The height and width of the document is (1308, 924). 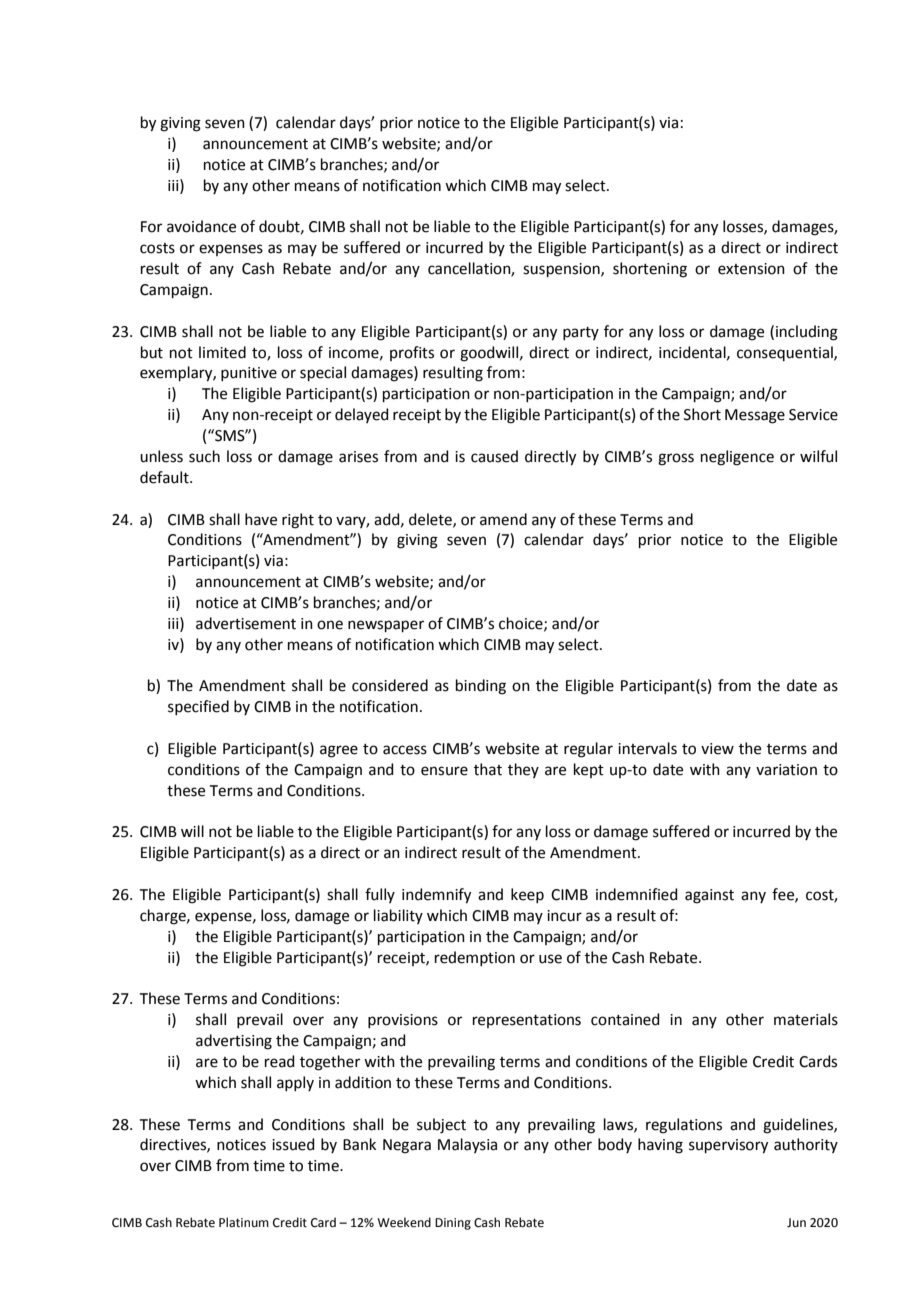 What do you see at coordinates (581, 333) in the document?
I see `party` at bounding box center [581, 333].
